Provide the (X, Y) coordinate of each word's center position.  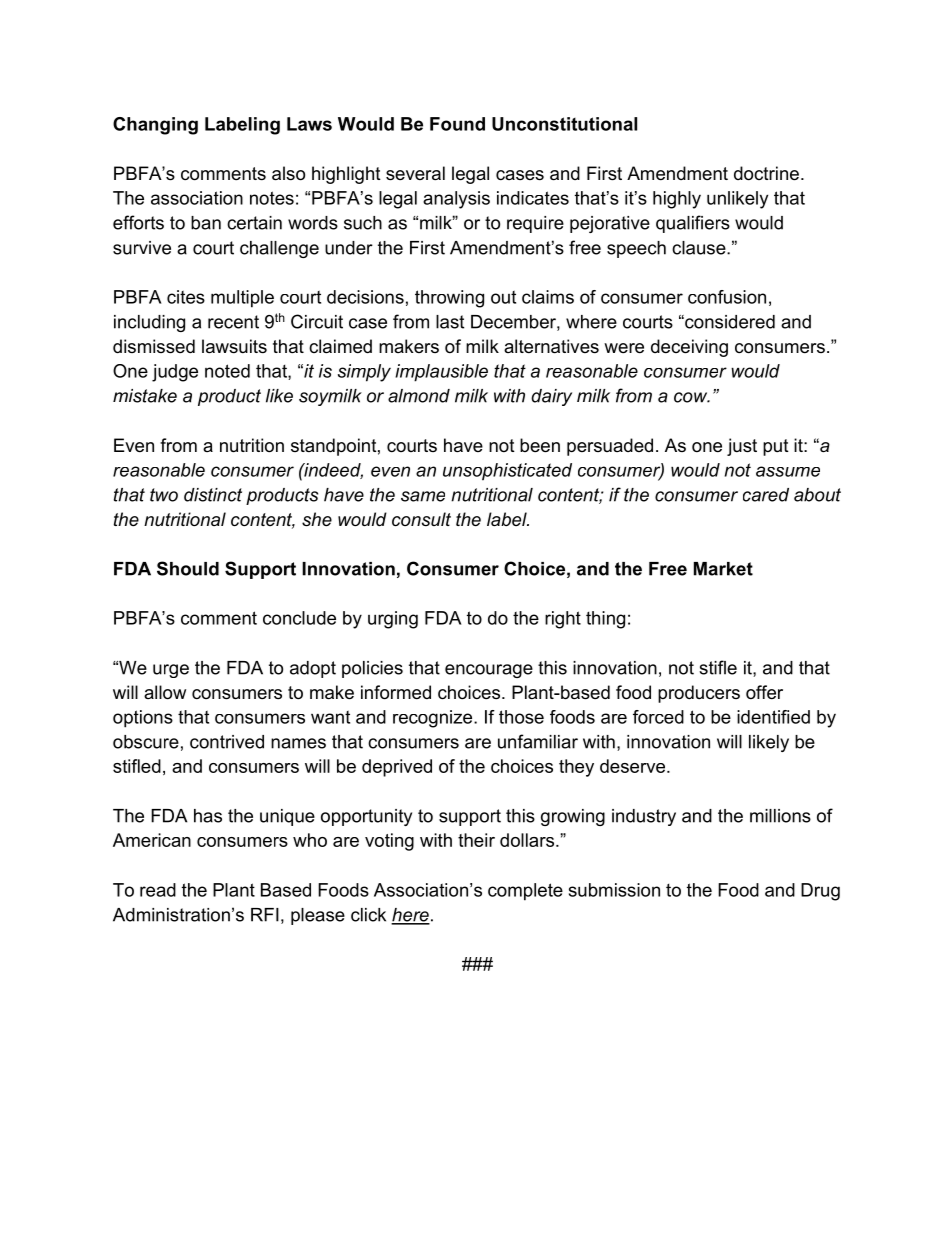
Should (188, 568)
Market (723, 569)
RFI (265, 915)
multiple (242, 299)
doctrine (766, 173)
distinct (213, 495)
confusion (727, 297)
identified (773, 717)
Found (457, 124)
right (563, 620)
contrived (227, 742)
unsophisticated (507, 472)
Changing (155, 126)
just (742, 447)
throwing (449, 299)
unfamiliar (538, 741)
